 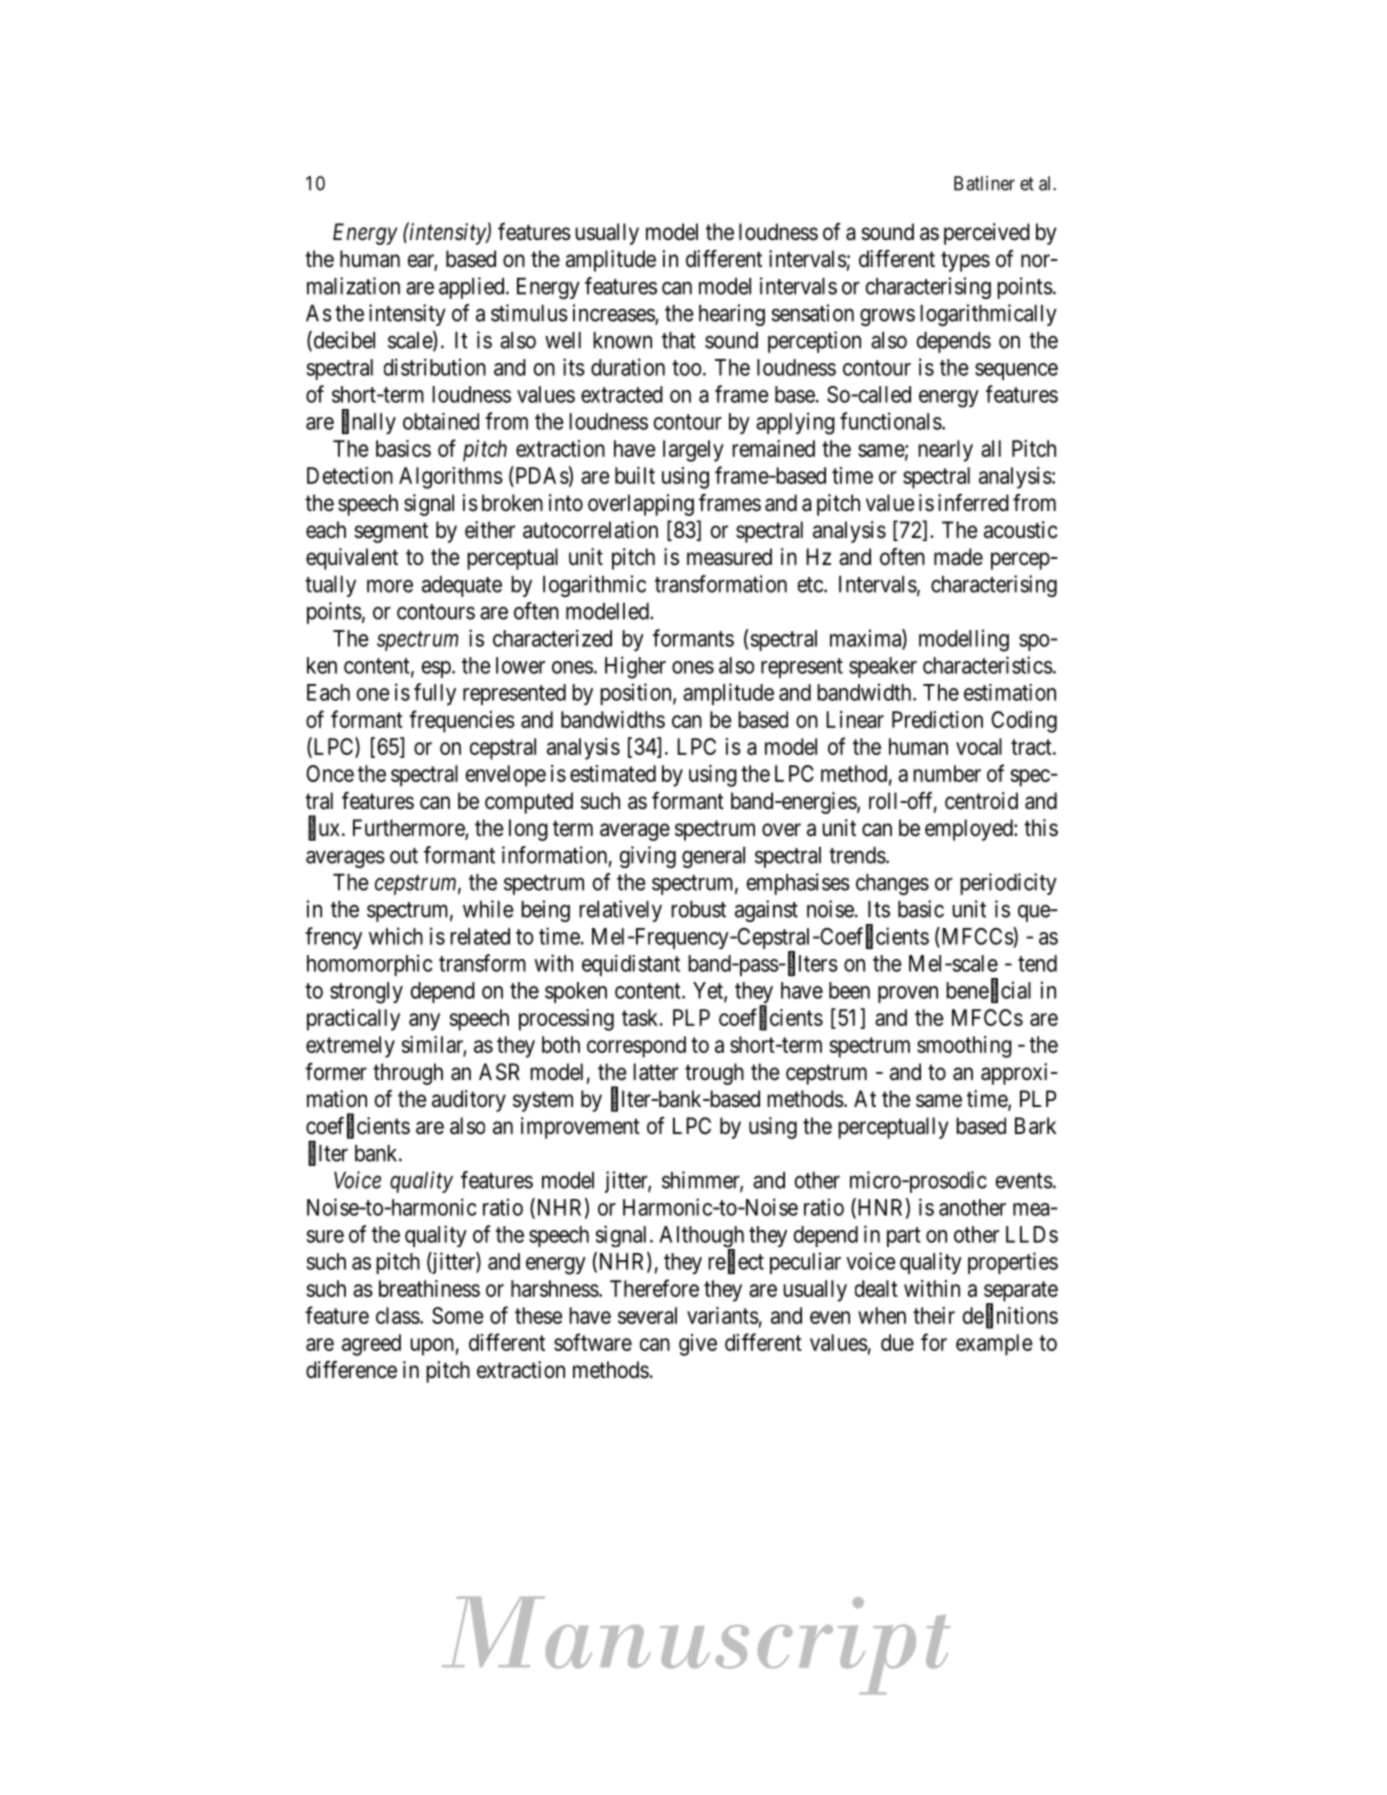 I want to click on hearing, so click(x=732, y=315).
